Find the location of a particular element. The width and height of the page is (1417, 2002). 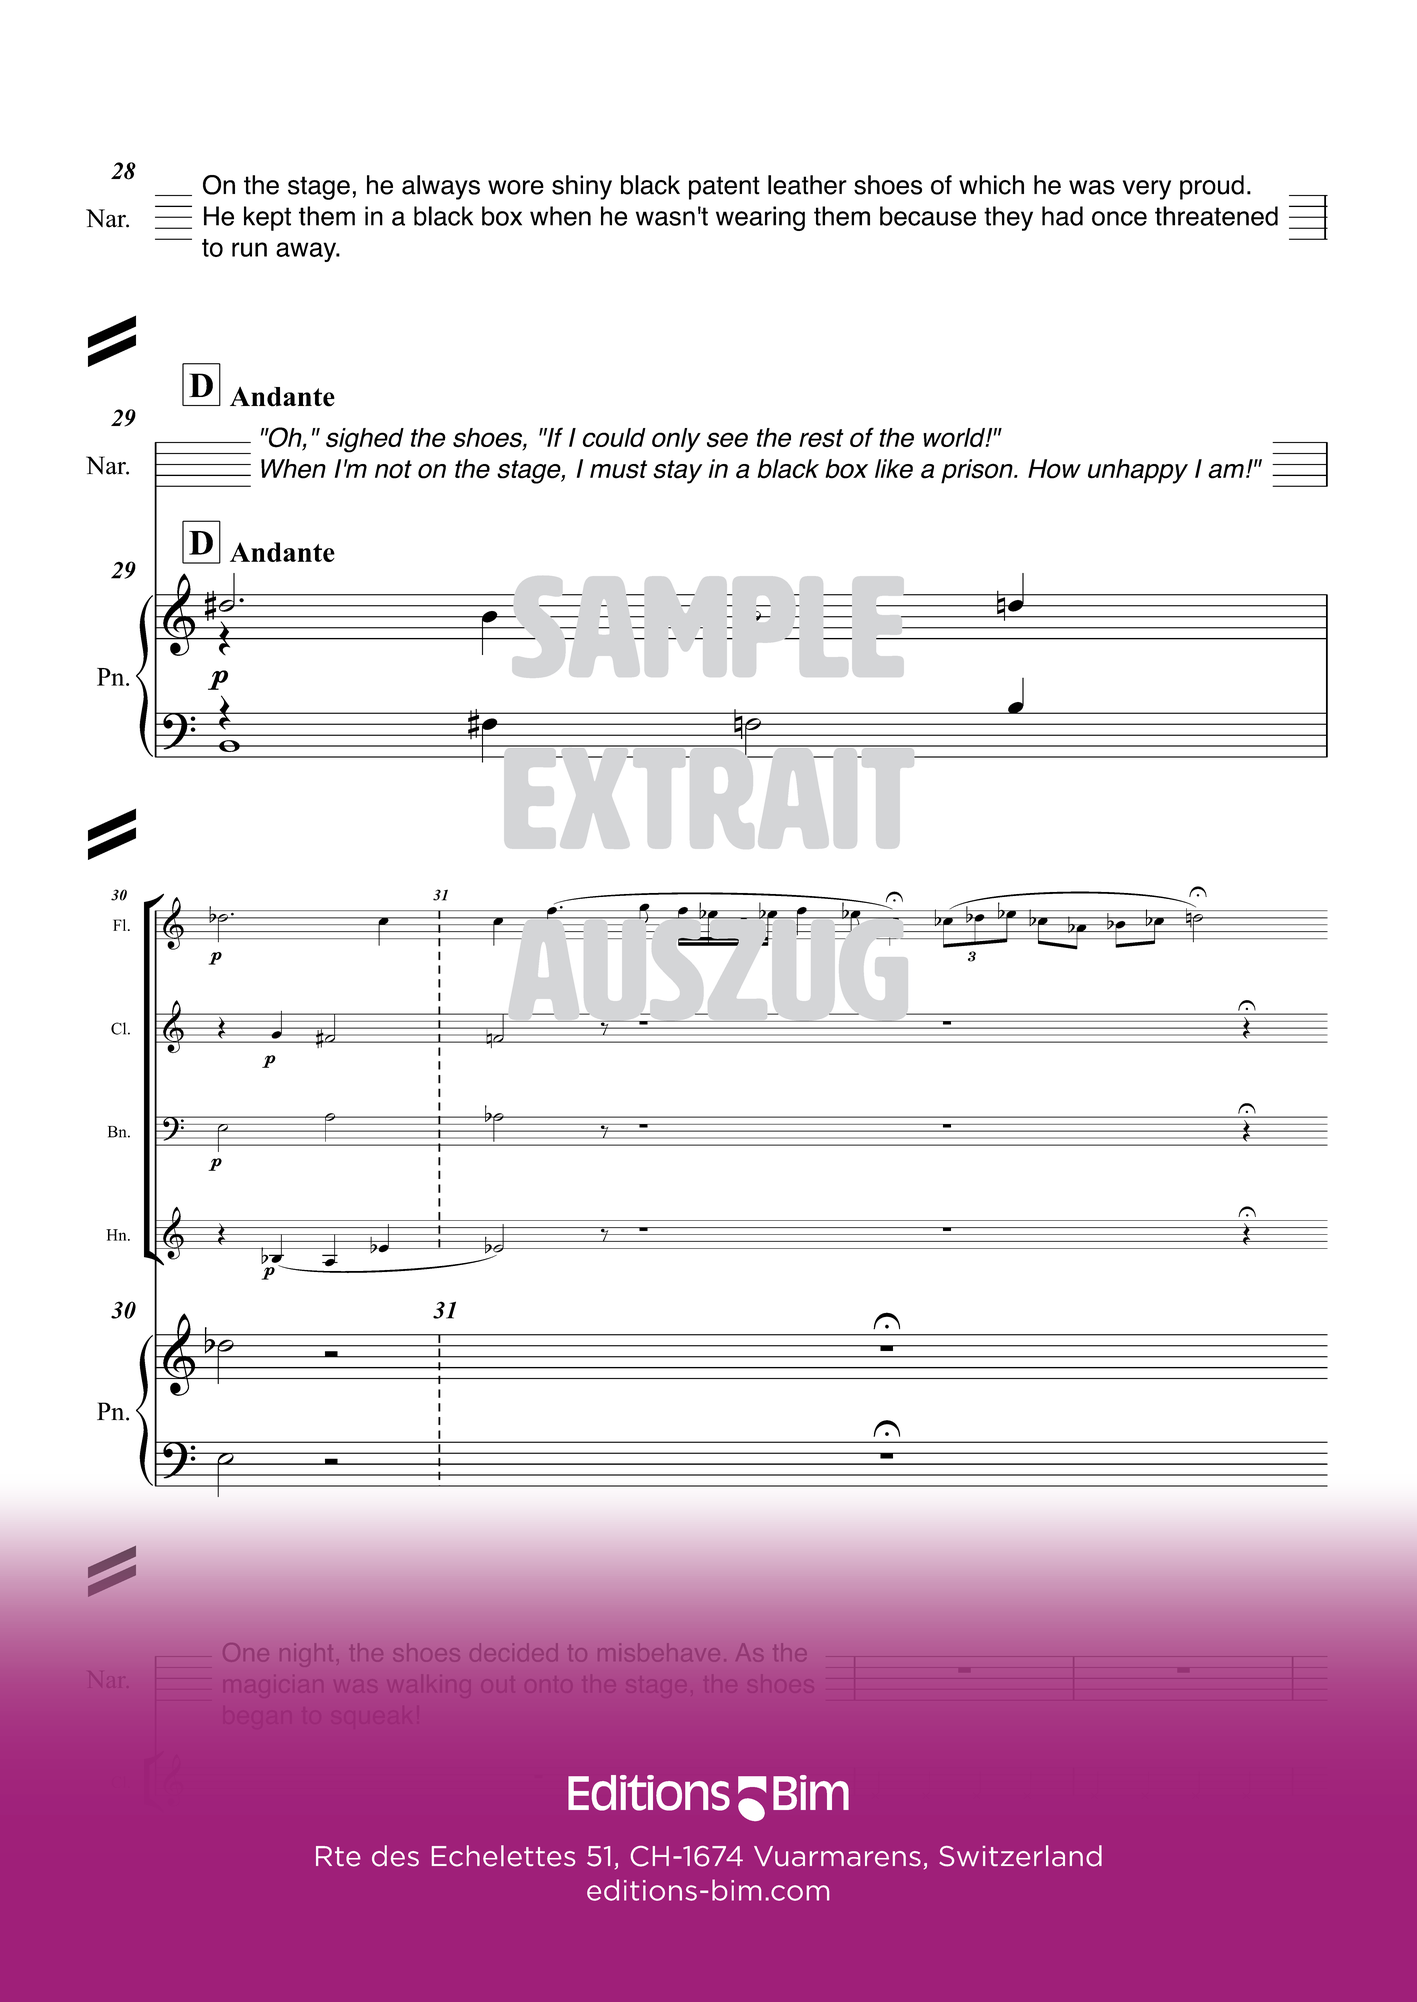

kept is located at coordinates (267, 218).
